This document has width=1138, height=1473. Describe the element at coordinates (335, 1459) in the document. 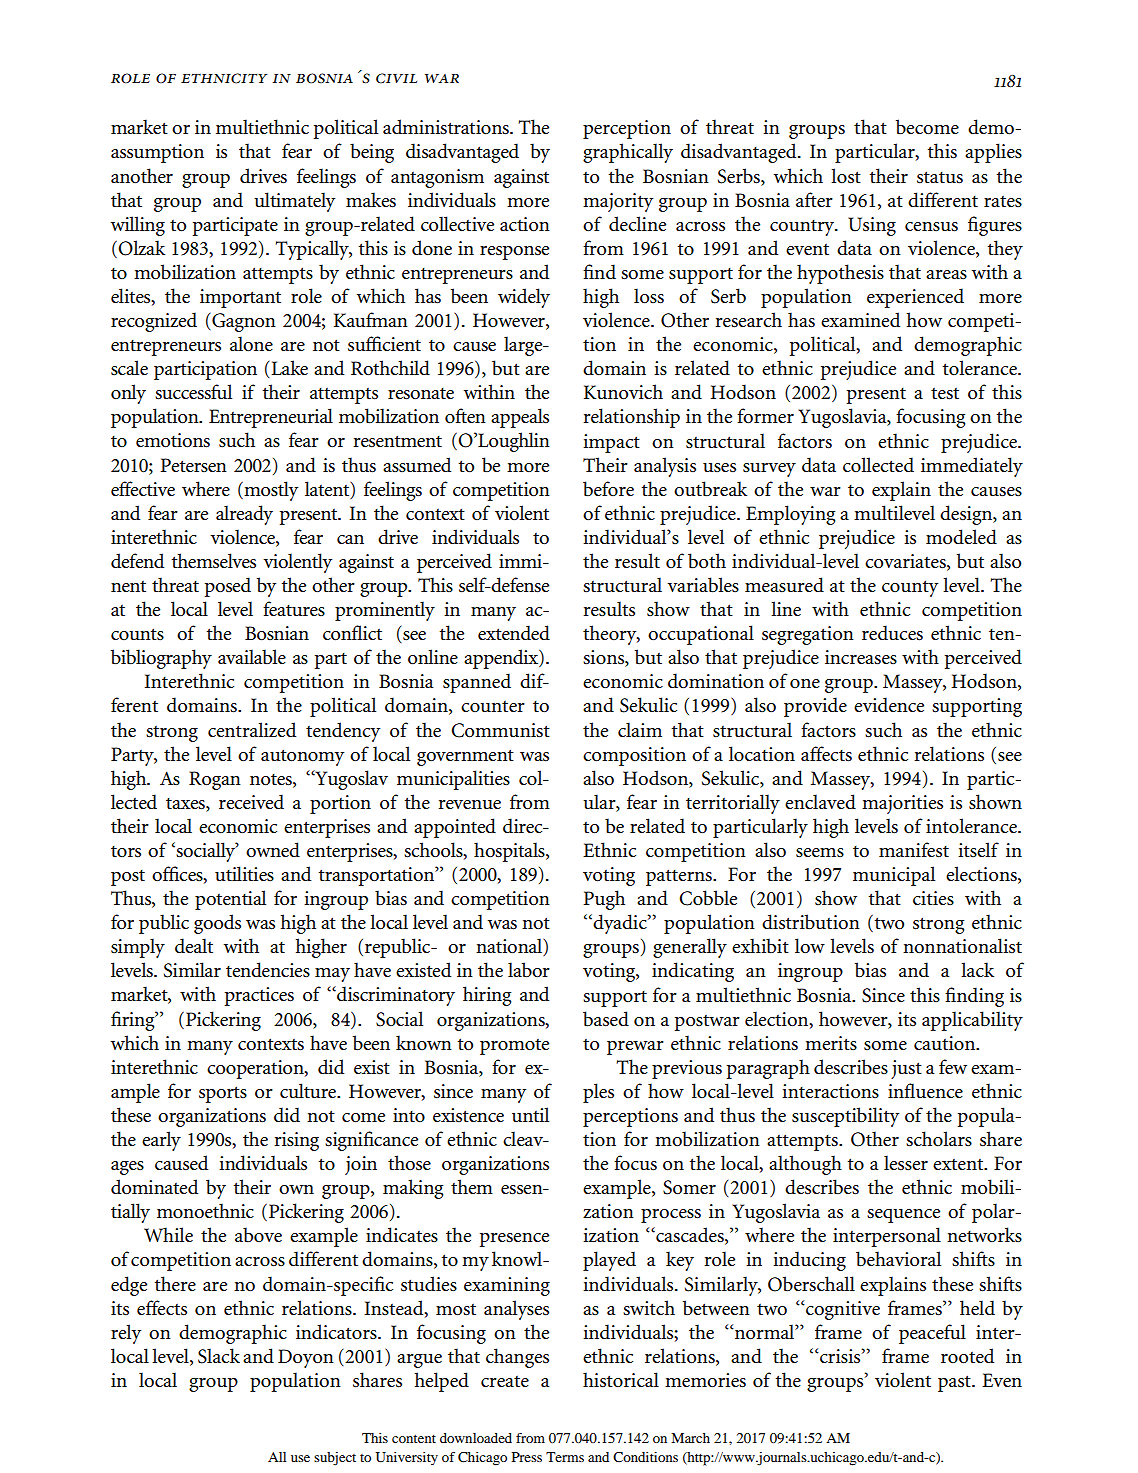

I see `subject` at that location.
